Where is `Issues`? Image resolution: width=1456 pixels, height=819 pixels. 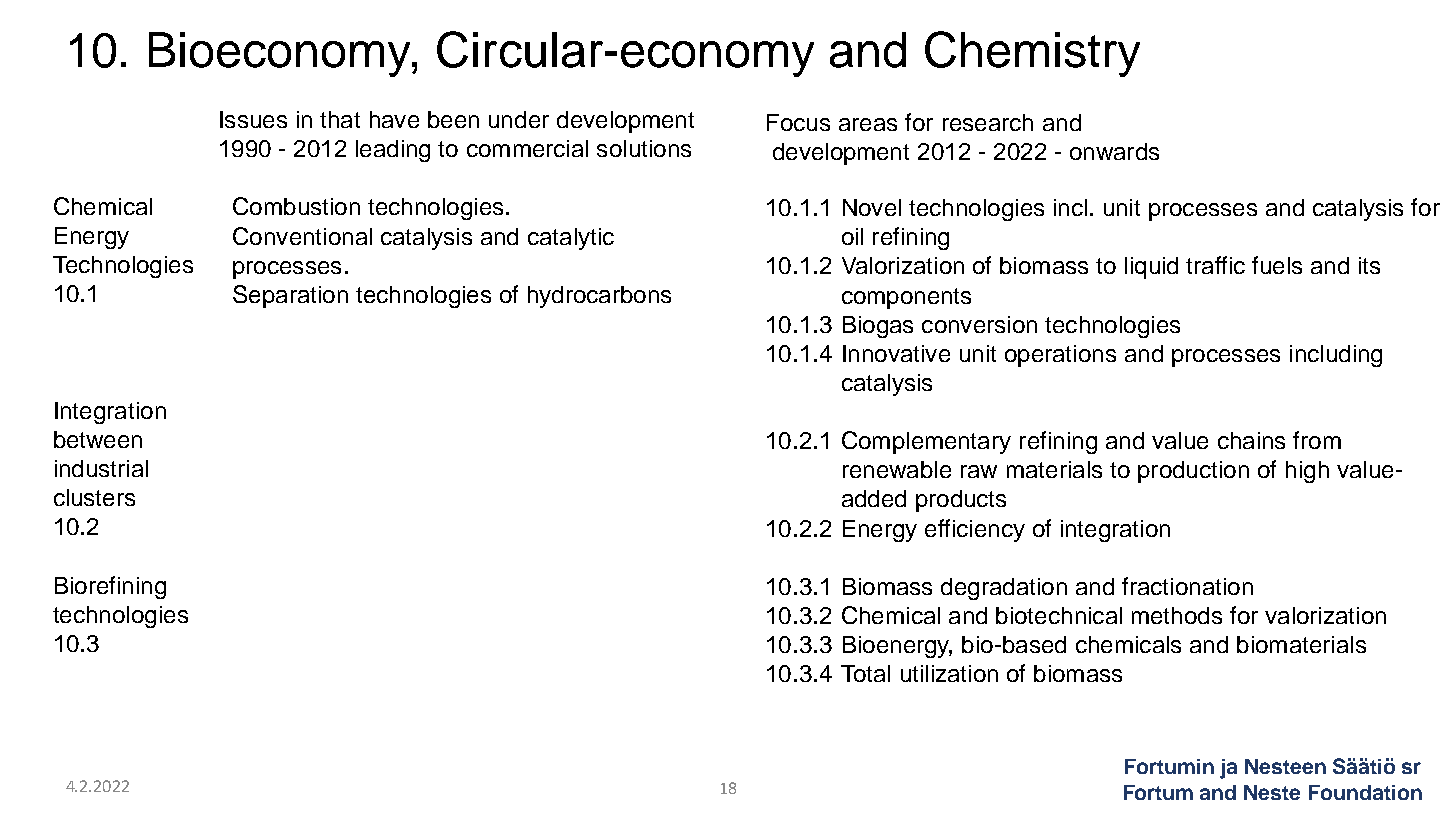
Issues is located at coordinates (253, 119).
